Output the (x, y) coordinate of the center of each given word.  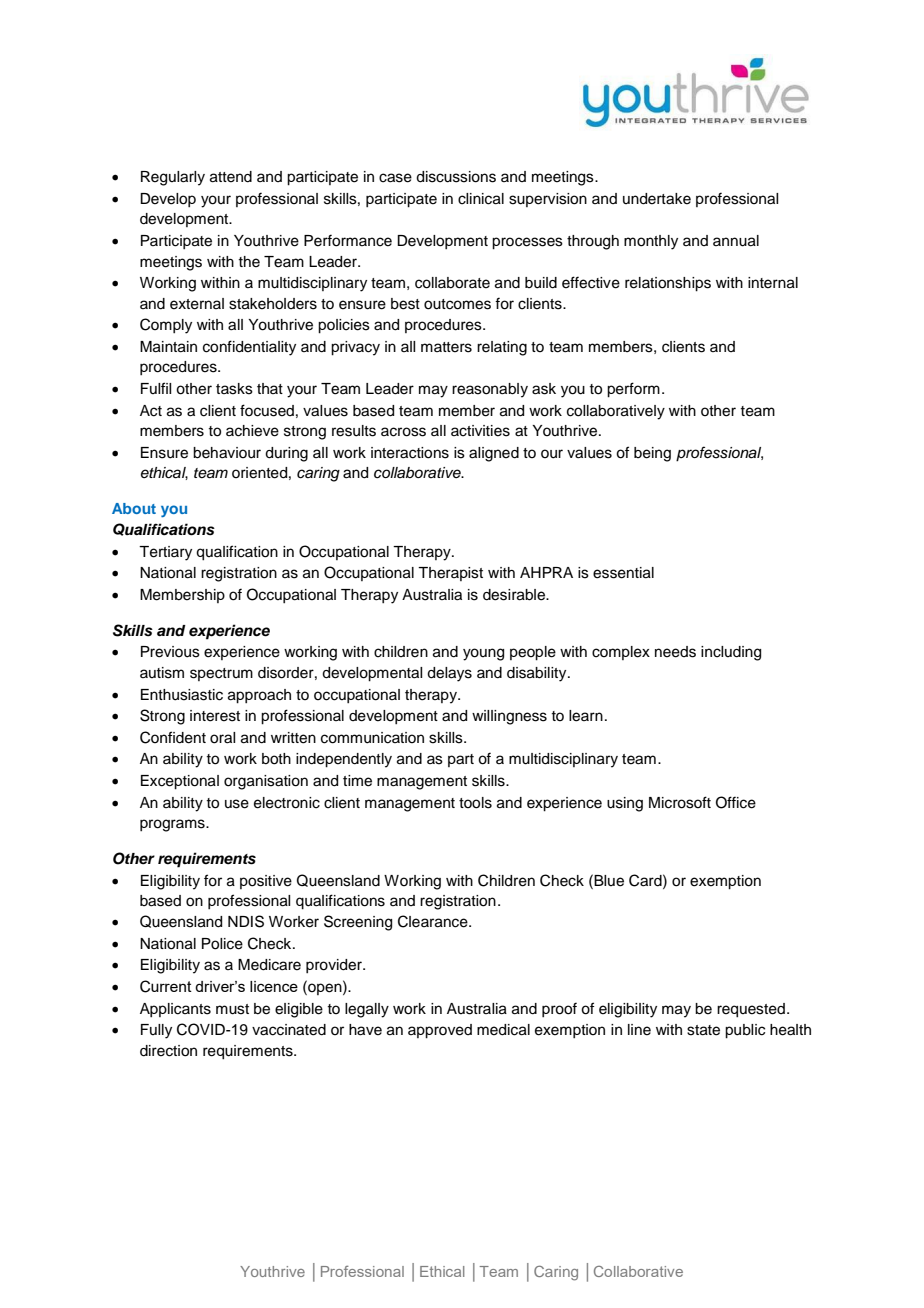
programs (173, 825)
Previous (170, 652)
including (731, 653)
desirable (515, 595)
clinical (481, 199)
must (232, 1009)
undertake (657, 199)
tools (475, 803)
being (652, 454)
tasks (234, 389)
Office (736, 802)
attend (231, 177)
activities (480, 431)
